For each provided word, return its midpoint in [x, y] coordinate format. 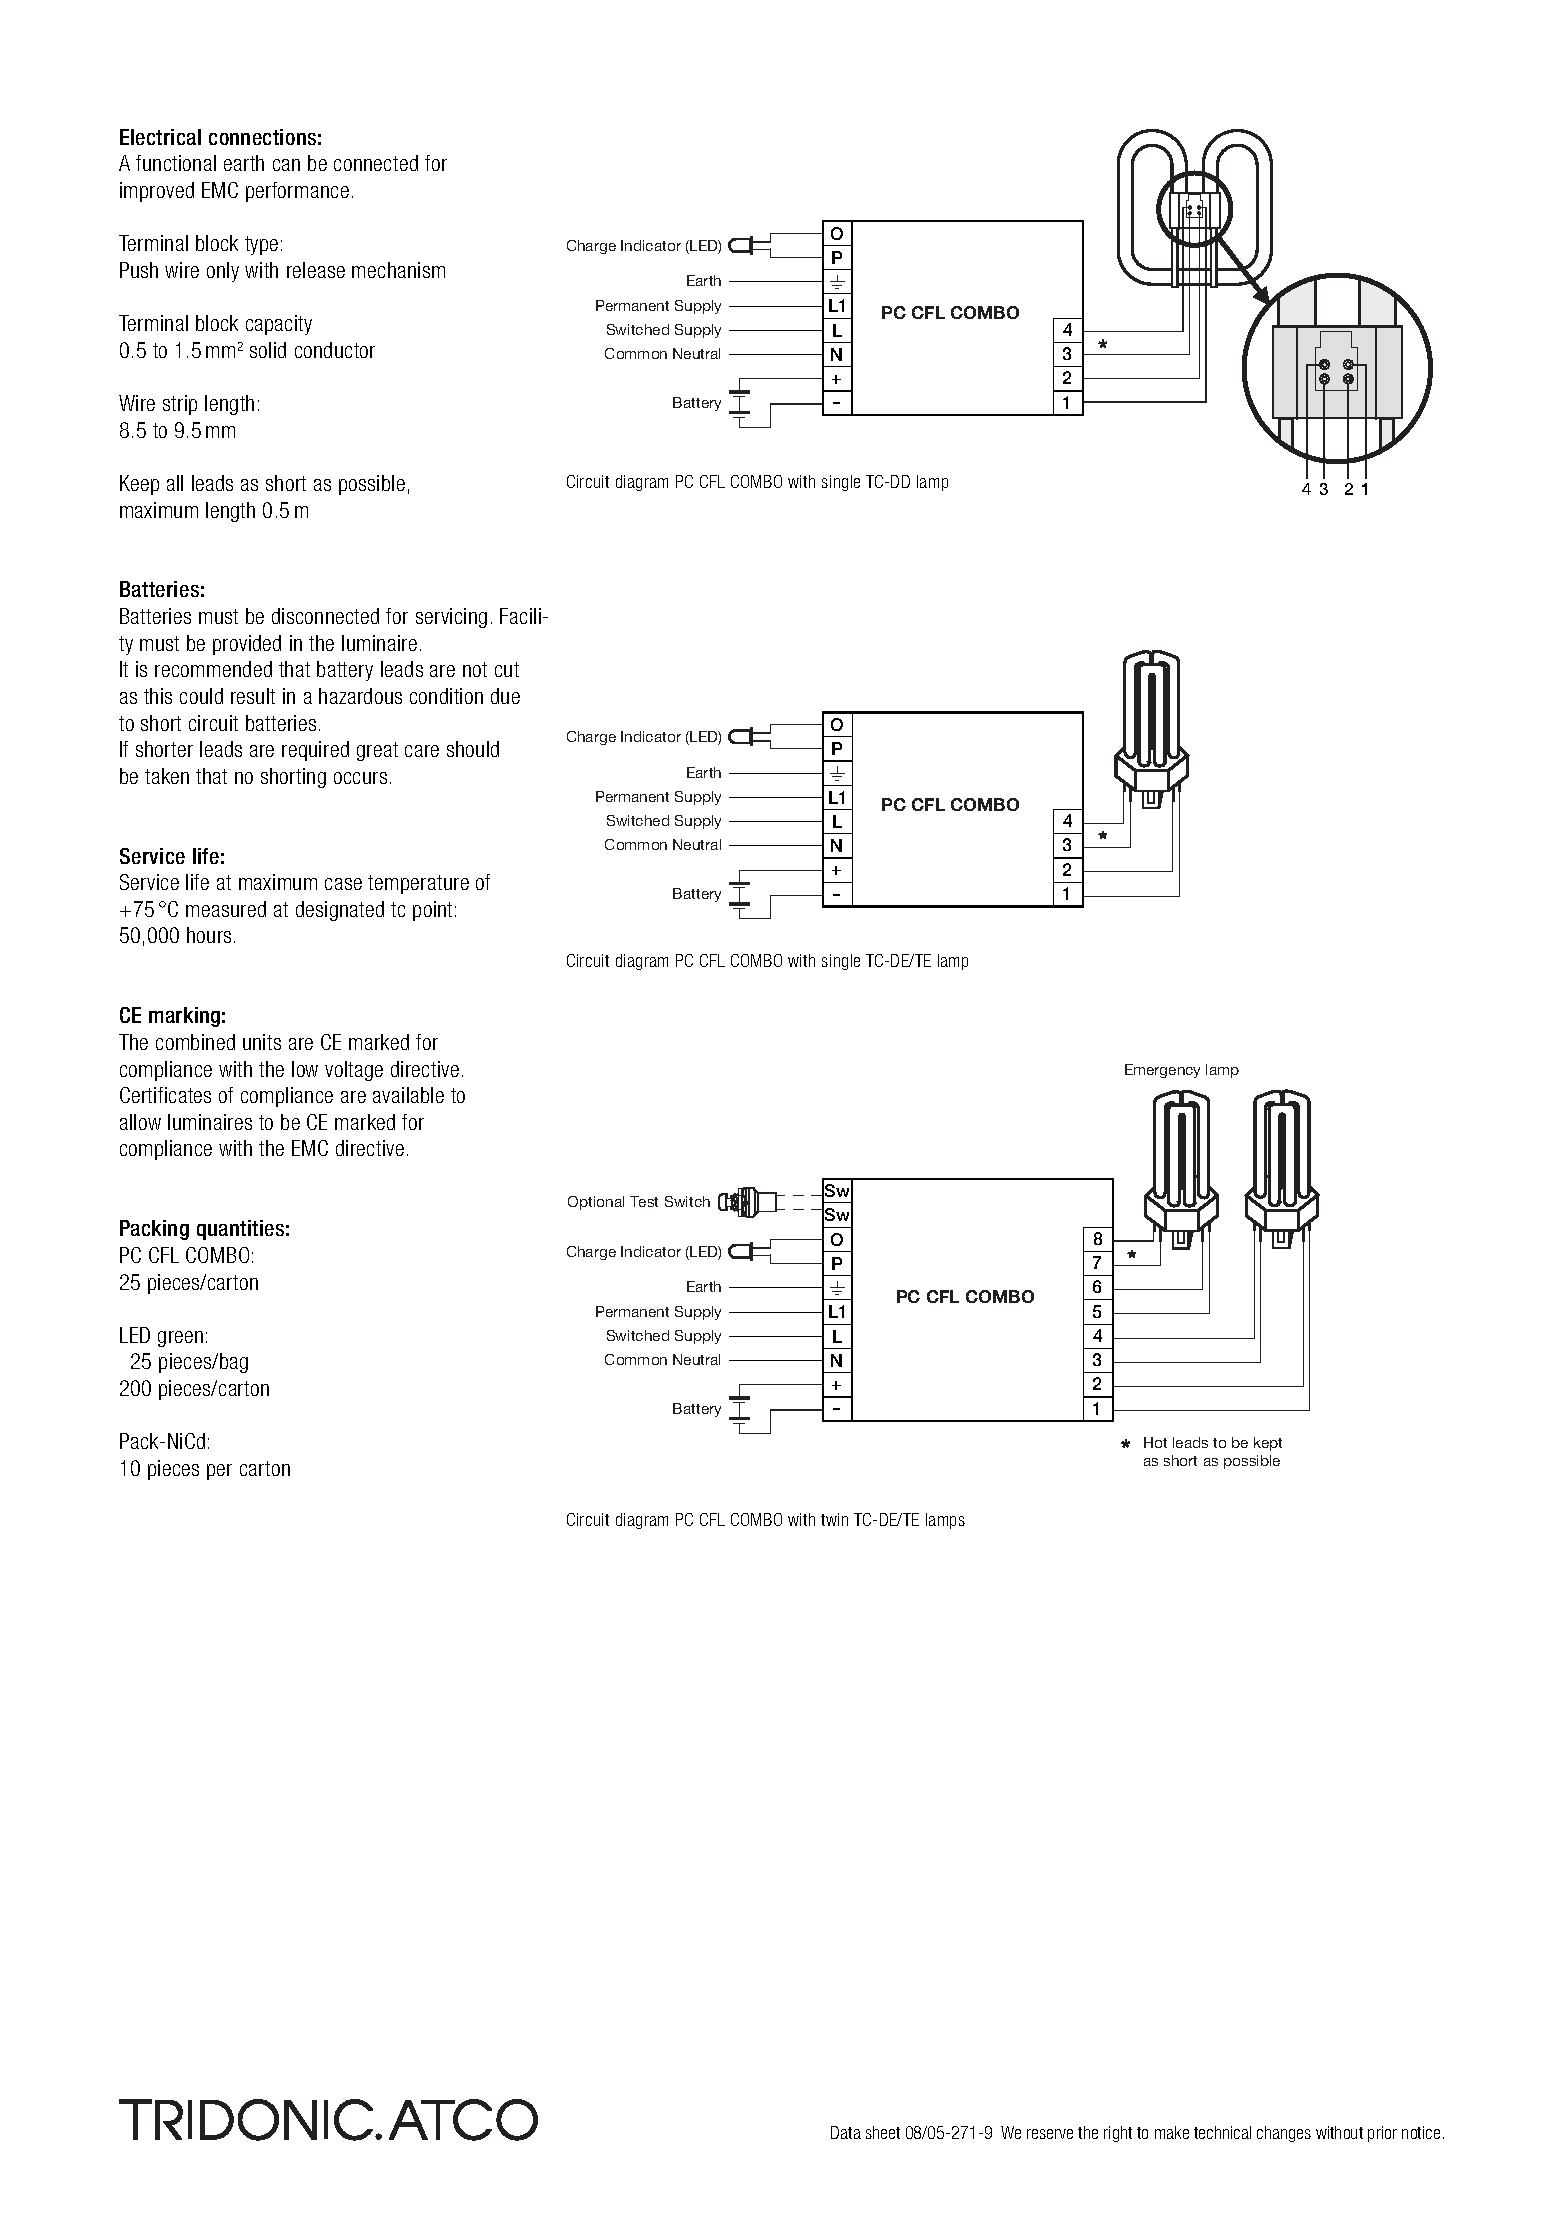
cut [507, 669]
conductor [335, 350]
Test [644, 1201]
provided [247, 645]
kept [1268, 1444]
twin [834, 1519]
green [180, 1339]
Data [846, 2132]
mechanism [398, 270]
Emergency [1162, 1071]
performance [297, 192]
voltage [354, 1071]
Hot [1155, 1442]
